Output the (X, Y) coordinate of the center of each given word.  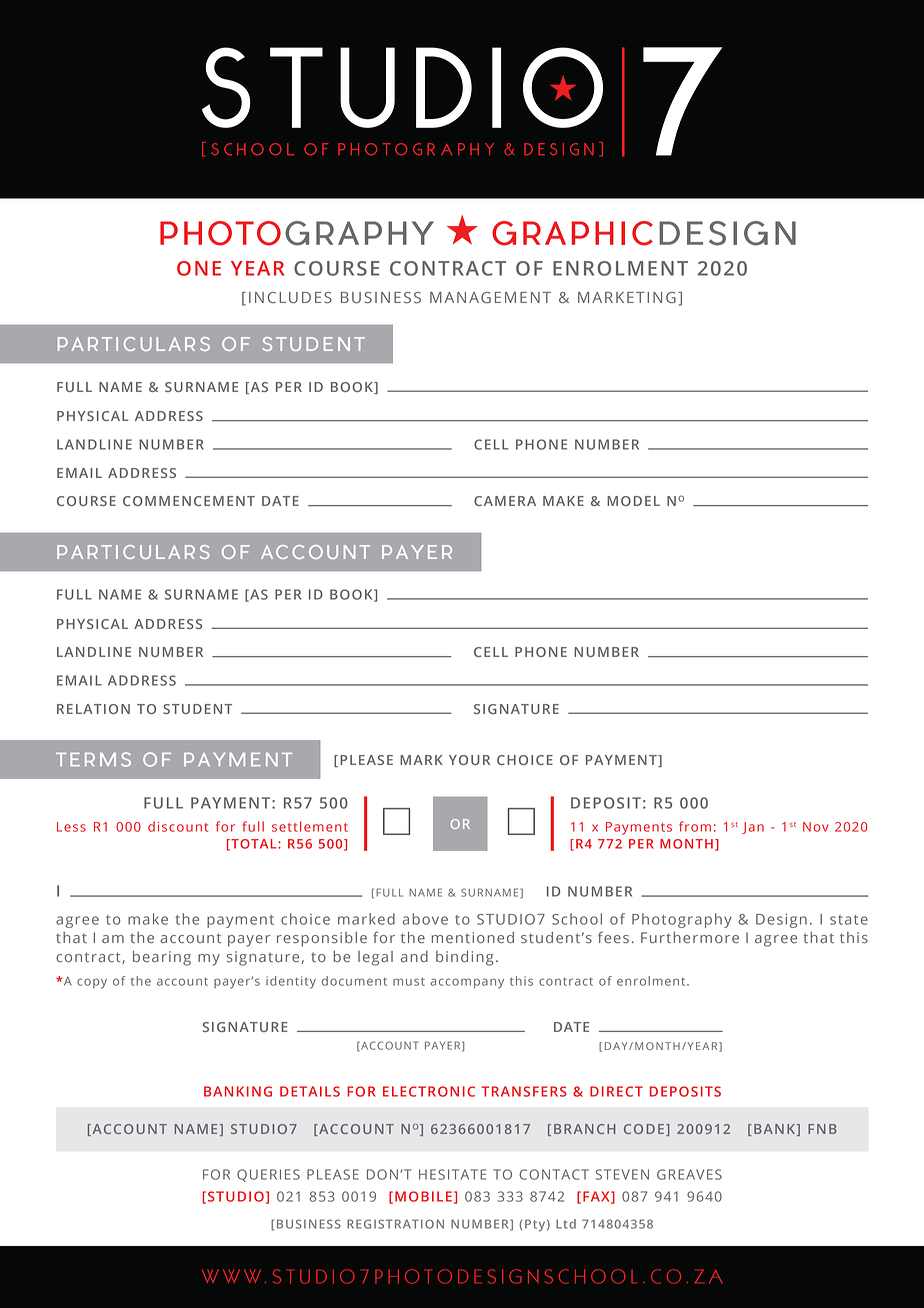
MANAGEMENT (490, 297)
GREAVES (689, 1174)
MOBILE (423, 1196)
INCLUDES (290, 297)
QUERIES (268, 1175)
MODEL (633, 501)
